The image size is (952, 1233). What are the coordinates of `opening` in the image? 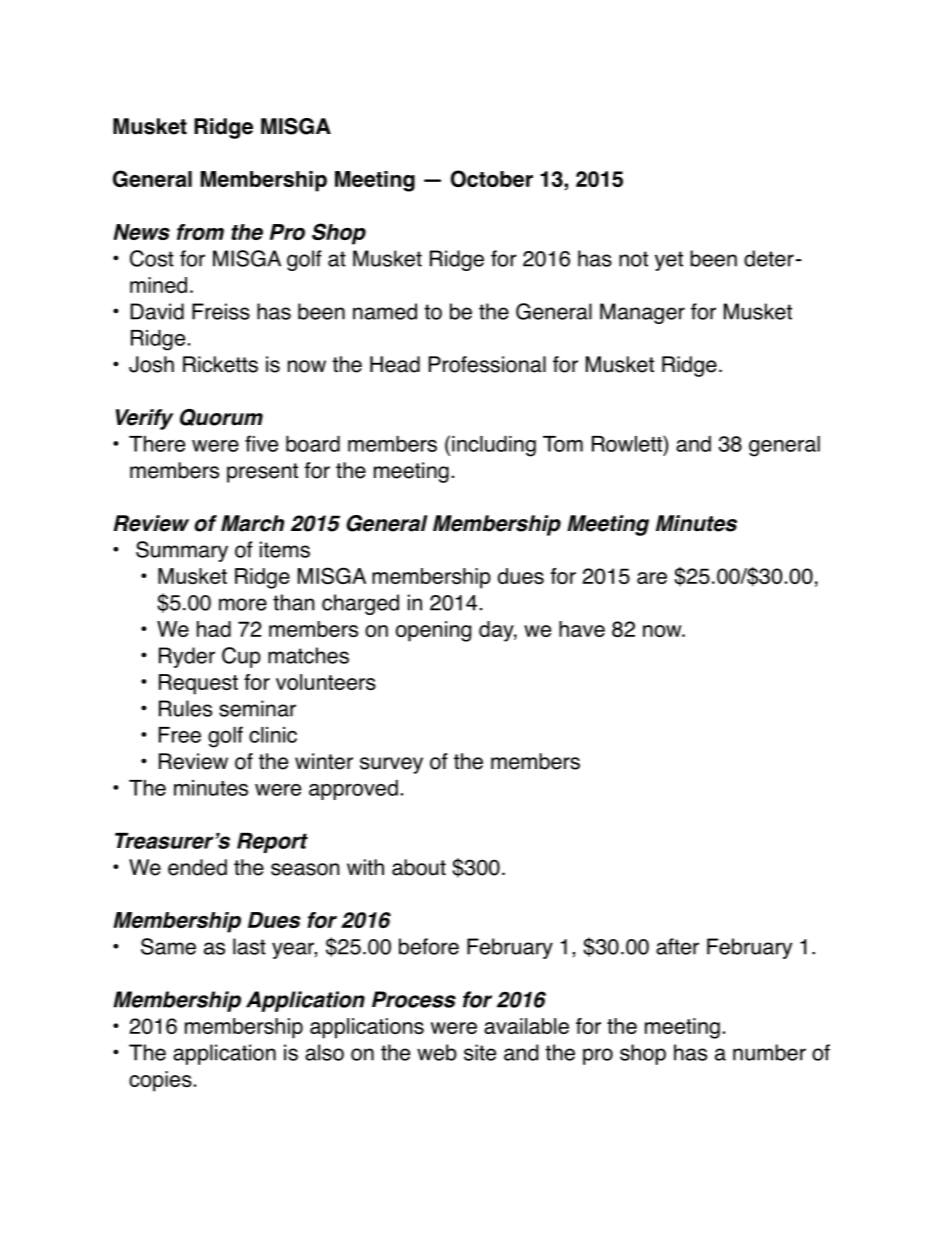 It's located at (433, 631).
